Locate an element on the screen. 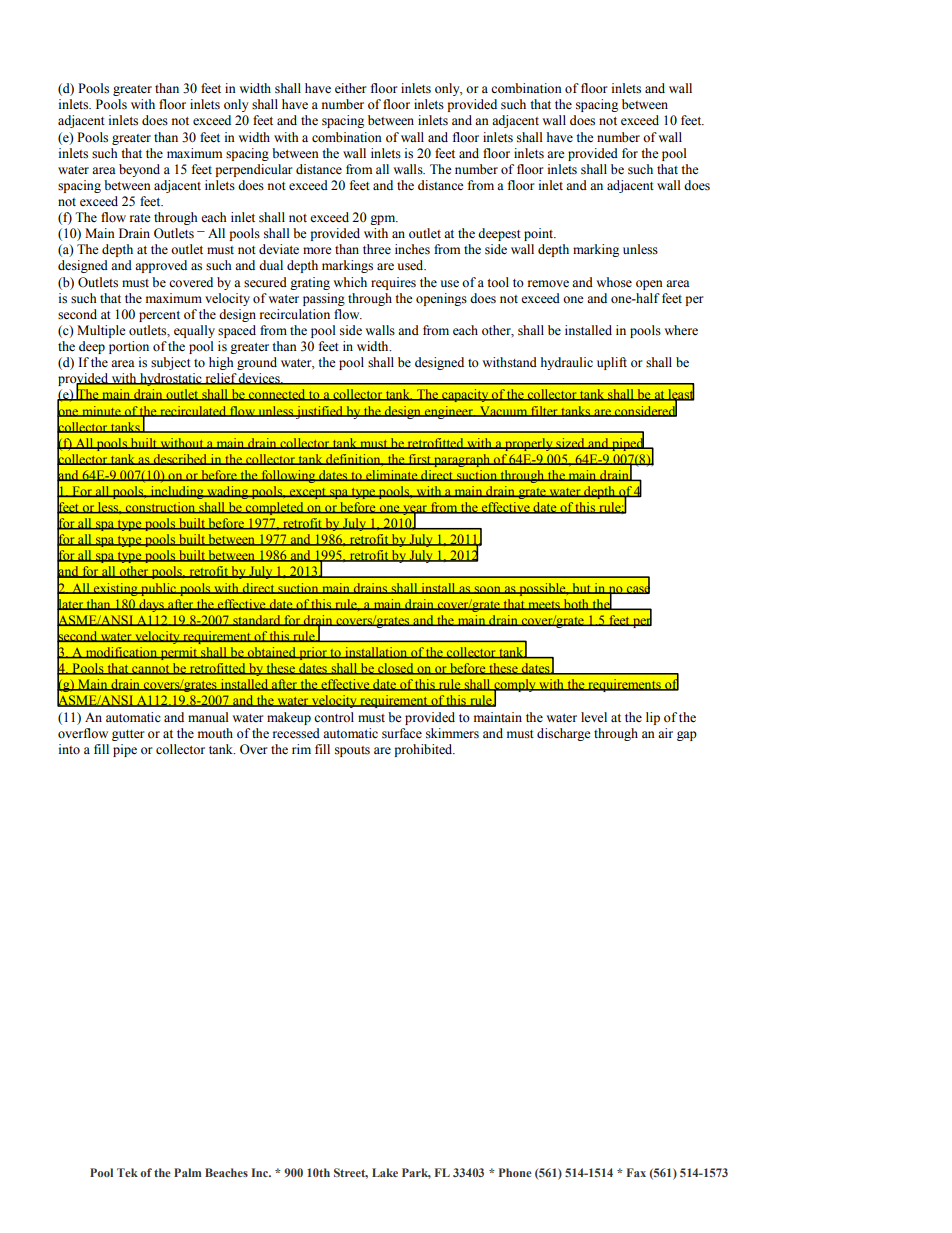 The image size is (952, 1233). discharge is located at coordinates (564, 734).
